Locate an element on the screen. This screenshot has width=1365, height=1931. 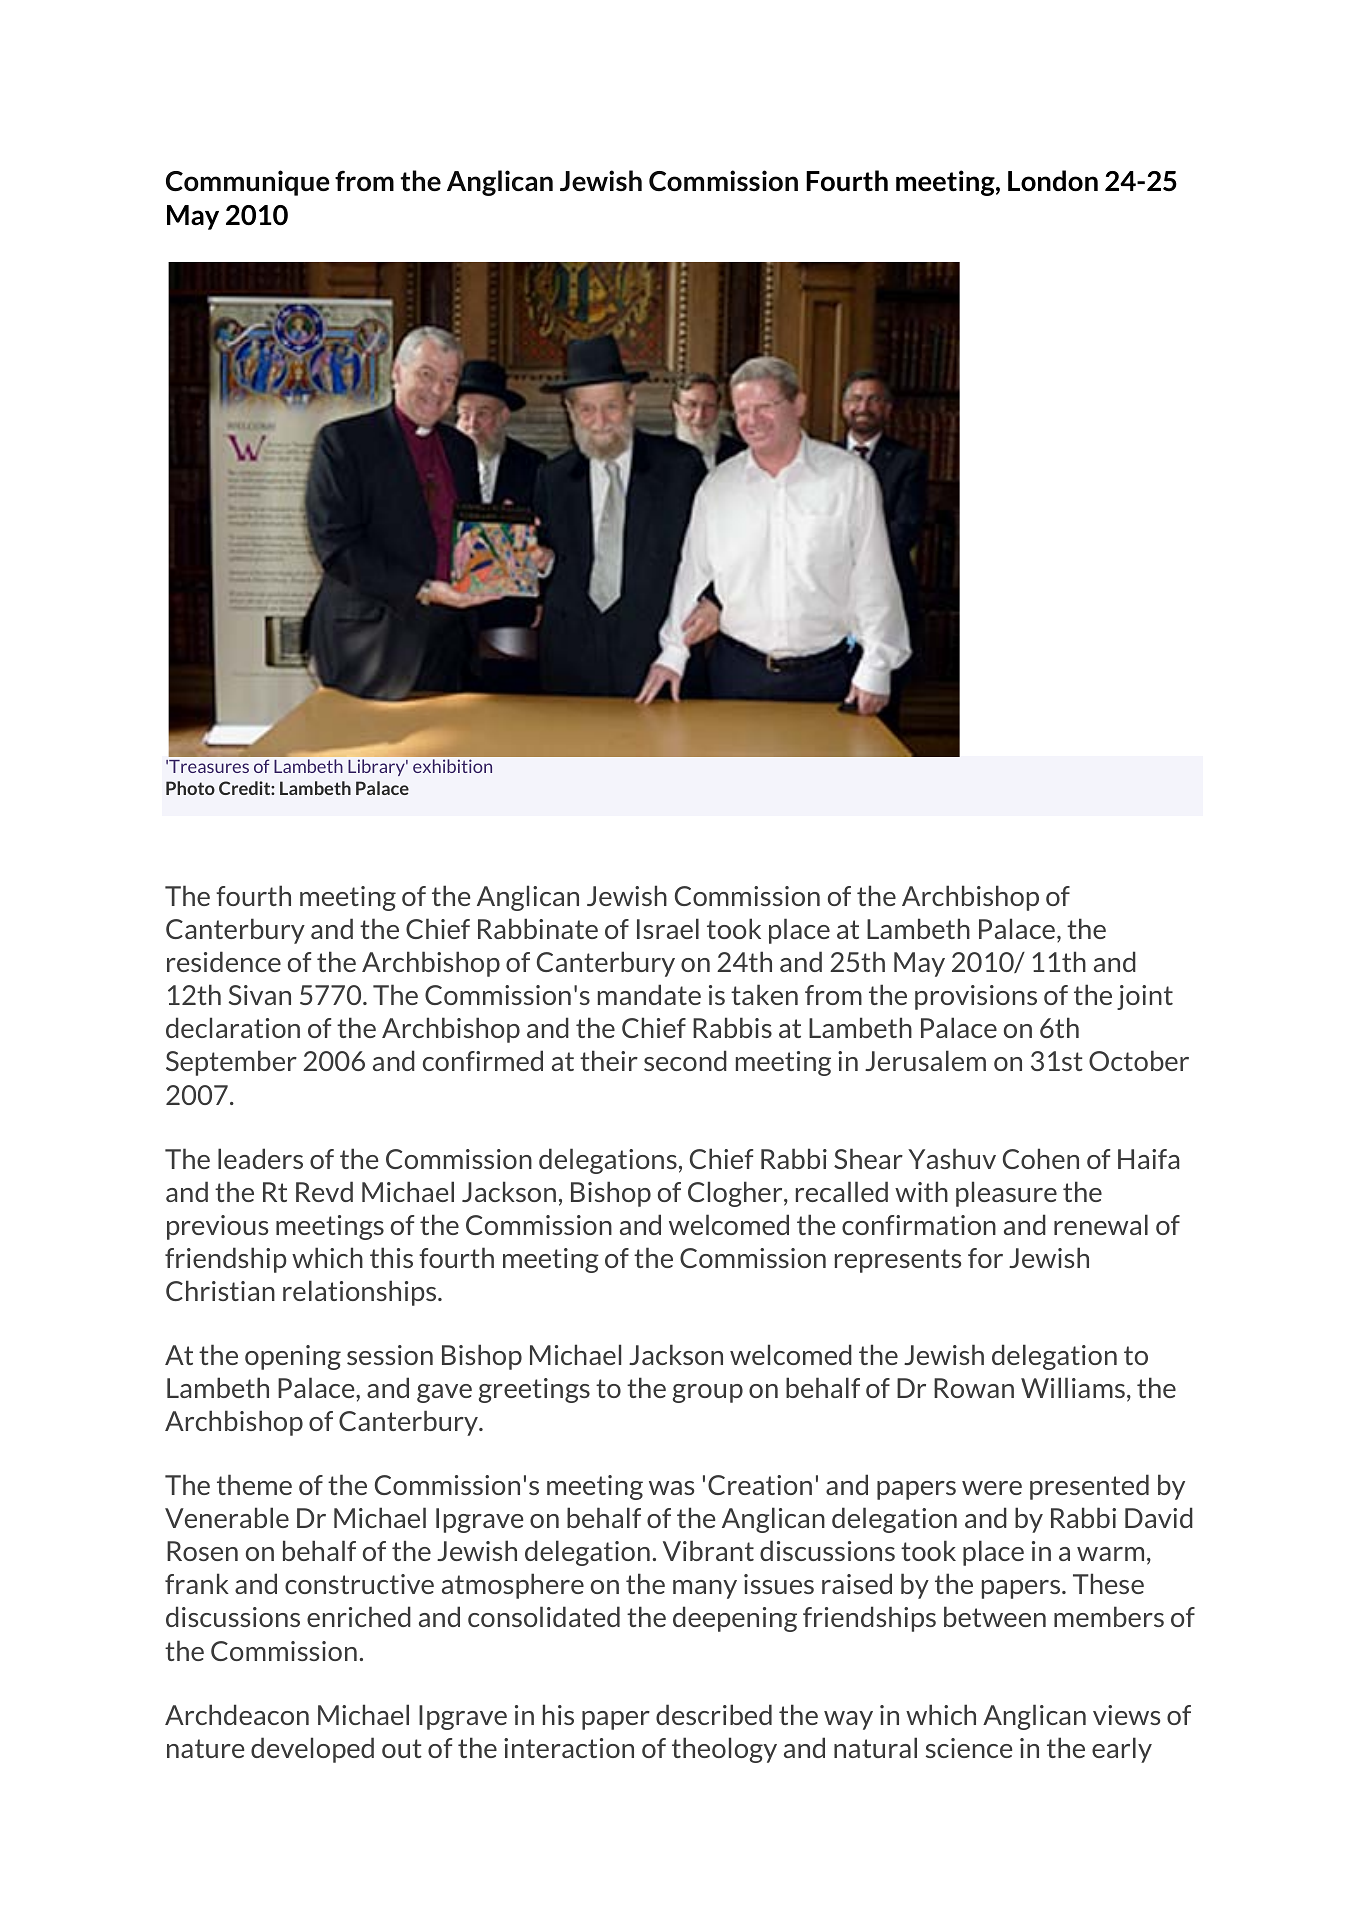
developed is located at coordinates (312, 1750).
